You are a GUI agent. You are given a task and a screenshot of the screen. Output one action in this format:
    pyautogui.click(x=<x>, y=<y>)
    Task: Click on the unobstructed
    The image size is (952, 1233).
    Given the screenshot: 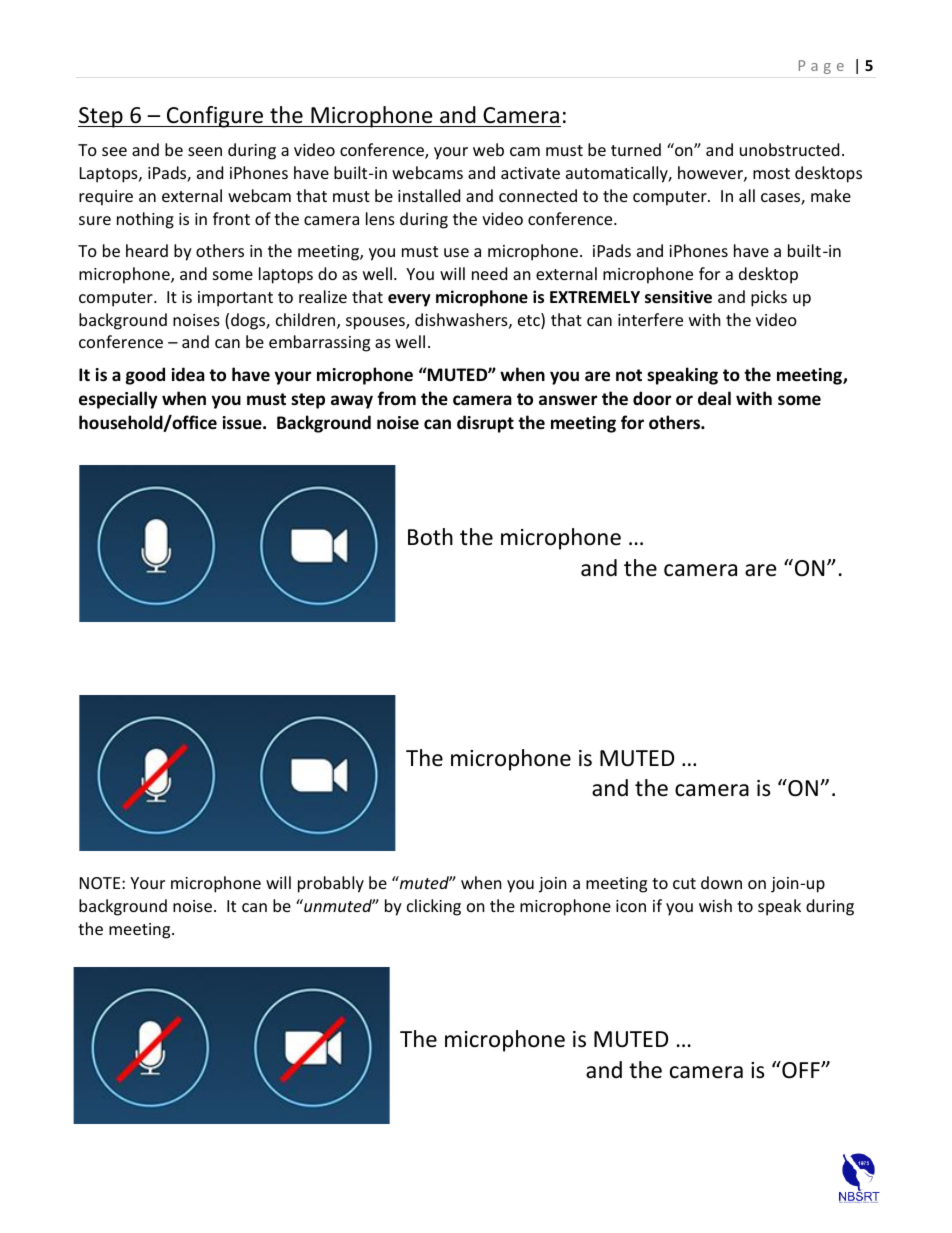 What is the action you would take?
    pyautogui.click(x=789, y=149)
